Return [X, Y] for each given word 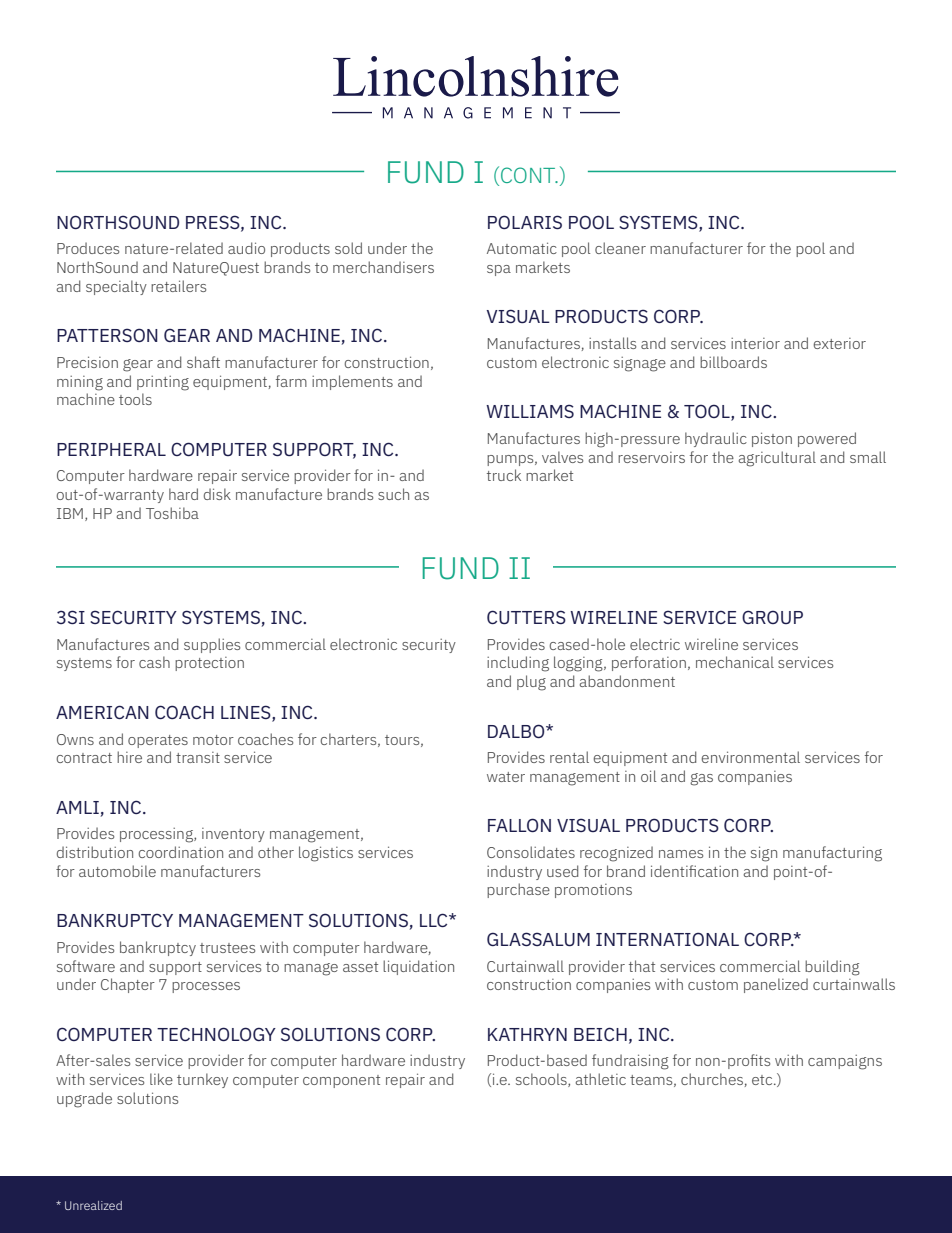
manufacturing [832, 854]
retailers [178, 286]
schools [542, 1080]
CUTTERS [526, 617]
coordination [181, 852]
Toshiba [172, 513]
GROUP [772, 617]
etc [763, 1080]
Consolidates [531, 852]
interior [755, 343]
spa [499, 270]
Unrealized [93, 1205]
